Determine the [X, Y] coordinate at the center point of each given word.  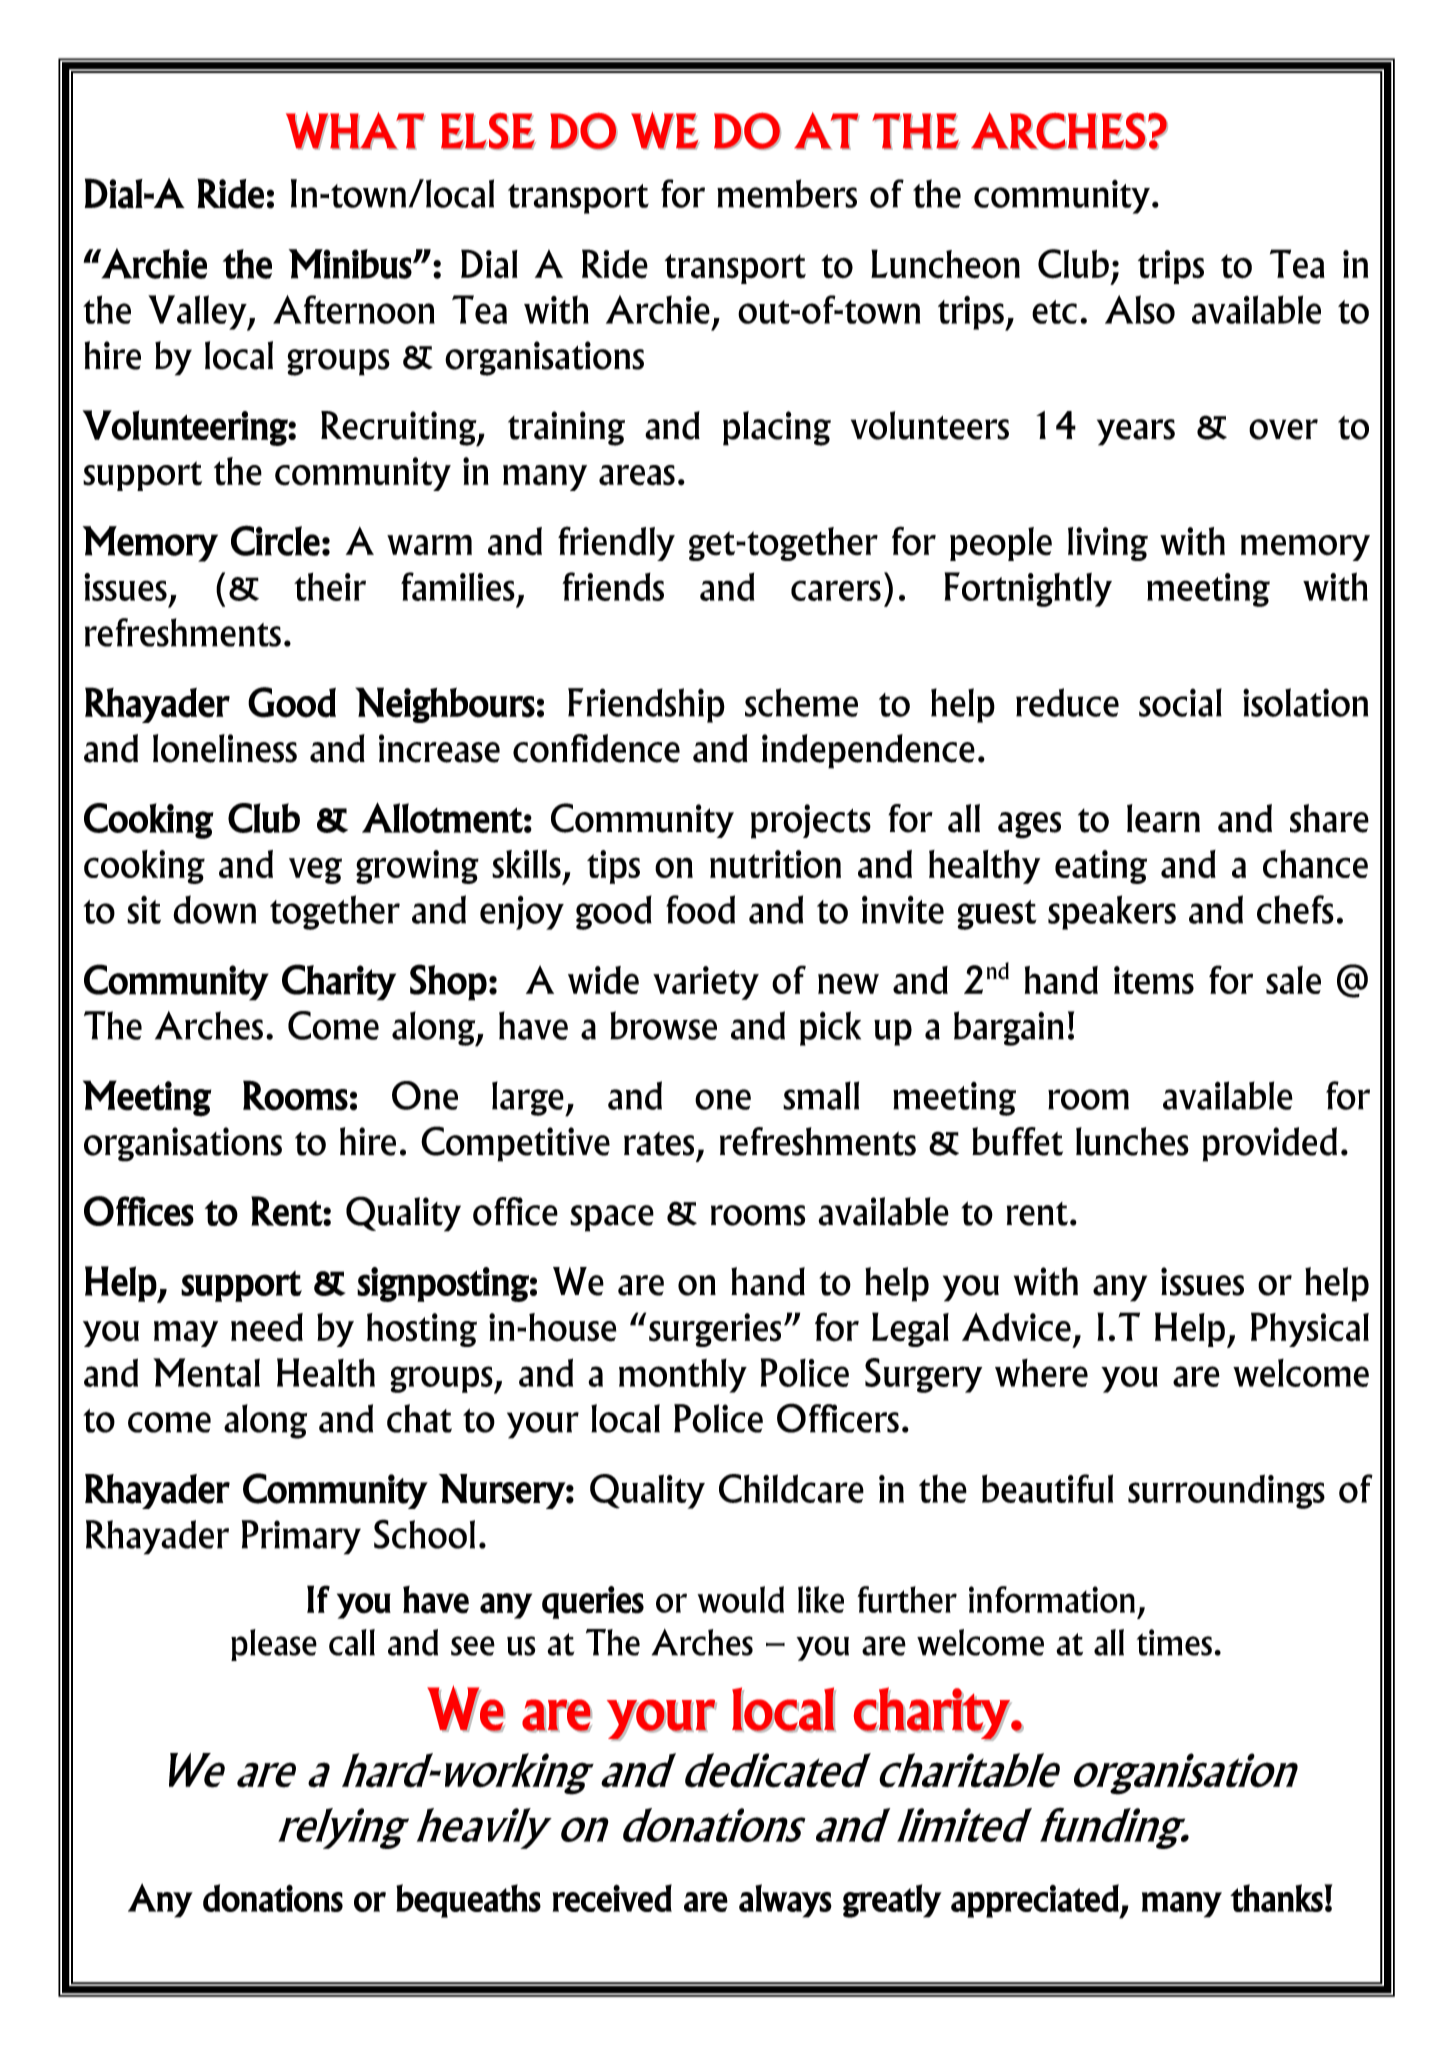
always [785, 1901]
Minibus [350, 264]
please [274, 1645]
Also [1140, 309]
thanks [1277, 1898]
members [787, 193]
